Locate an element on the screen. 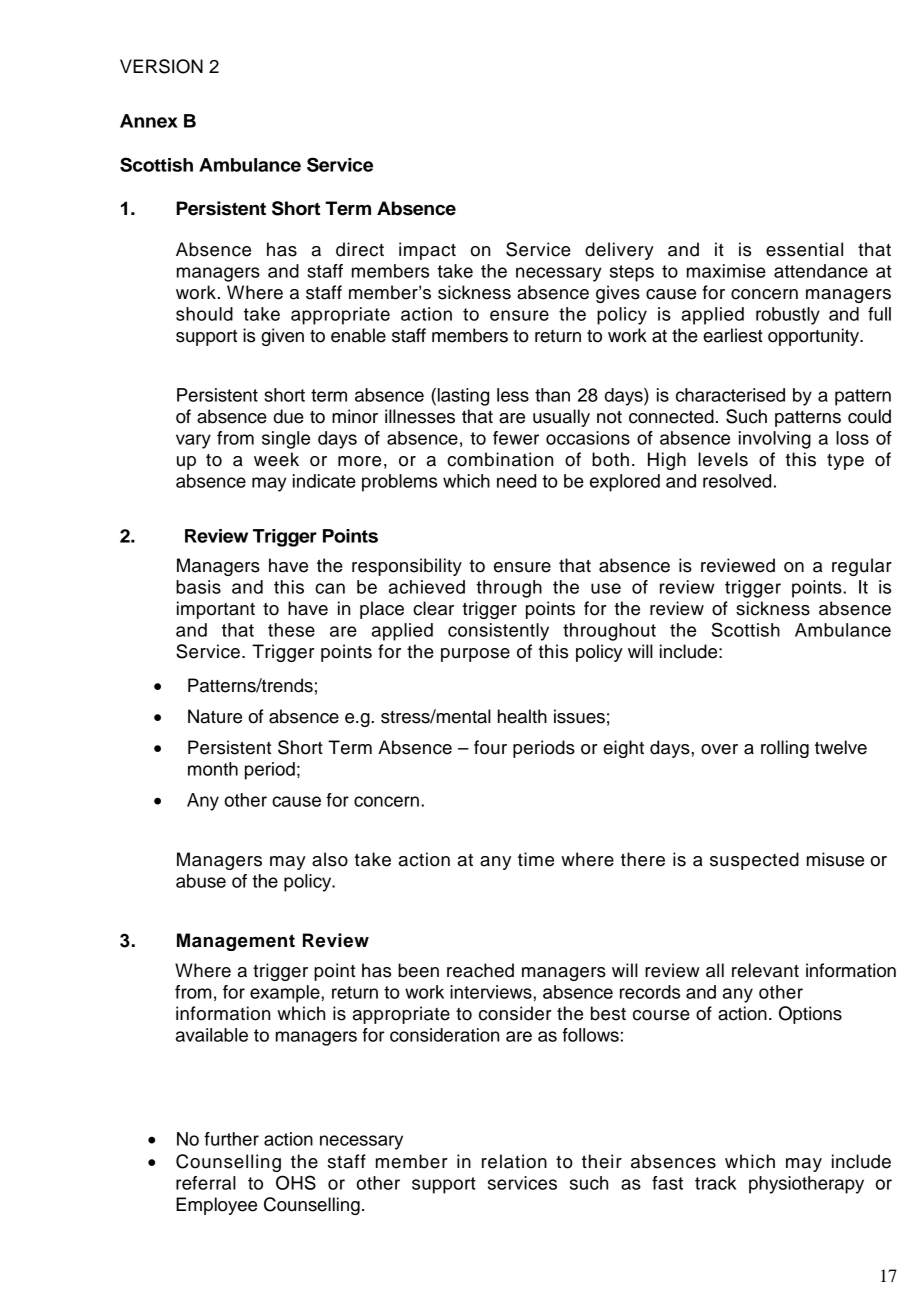  track is located at coordinates (715, 1183).
